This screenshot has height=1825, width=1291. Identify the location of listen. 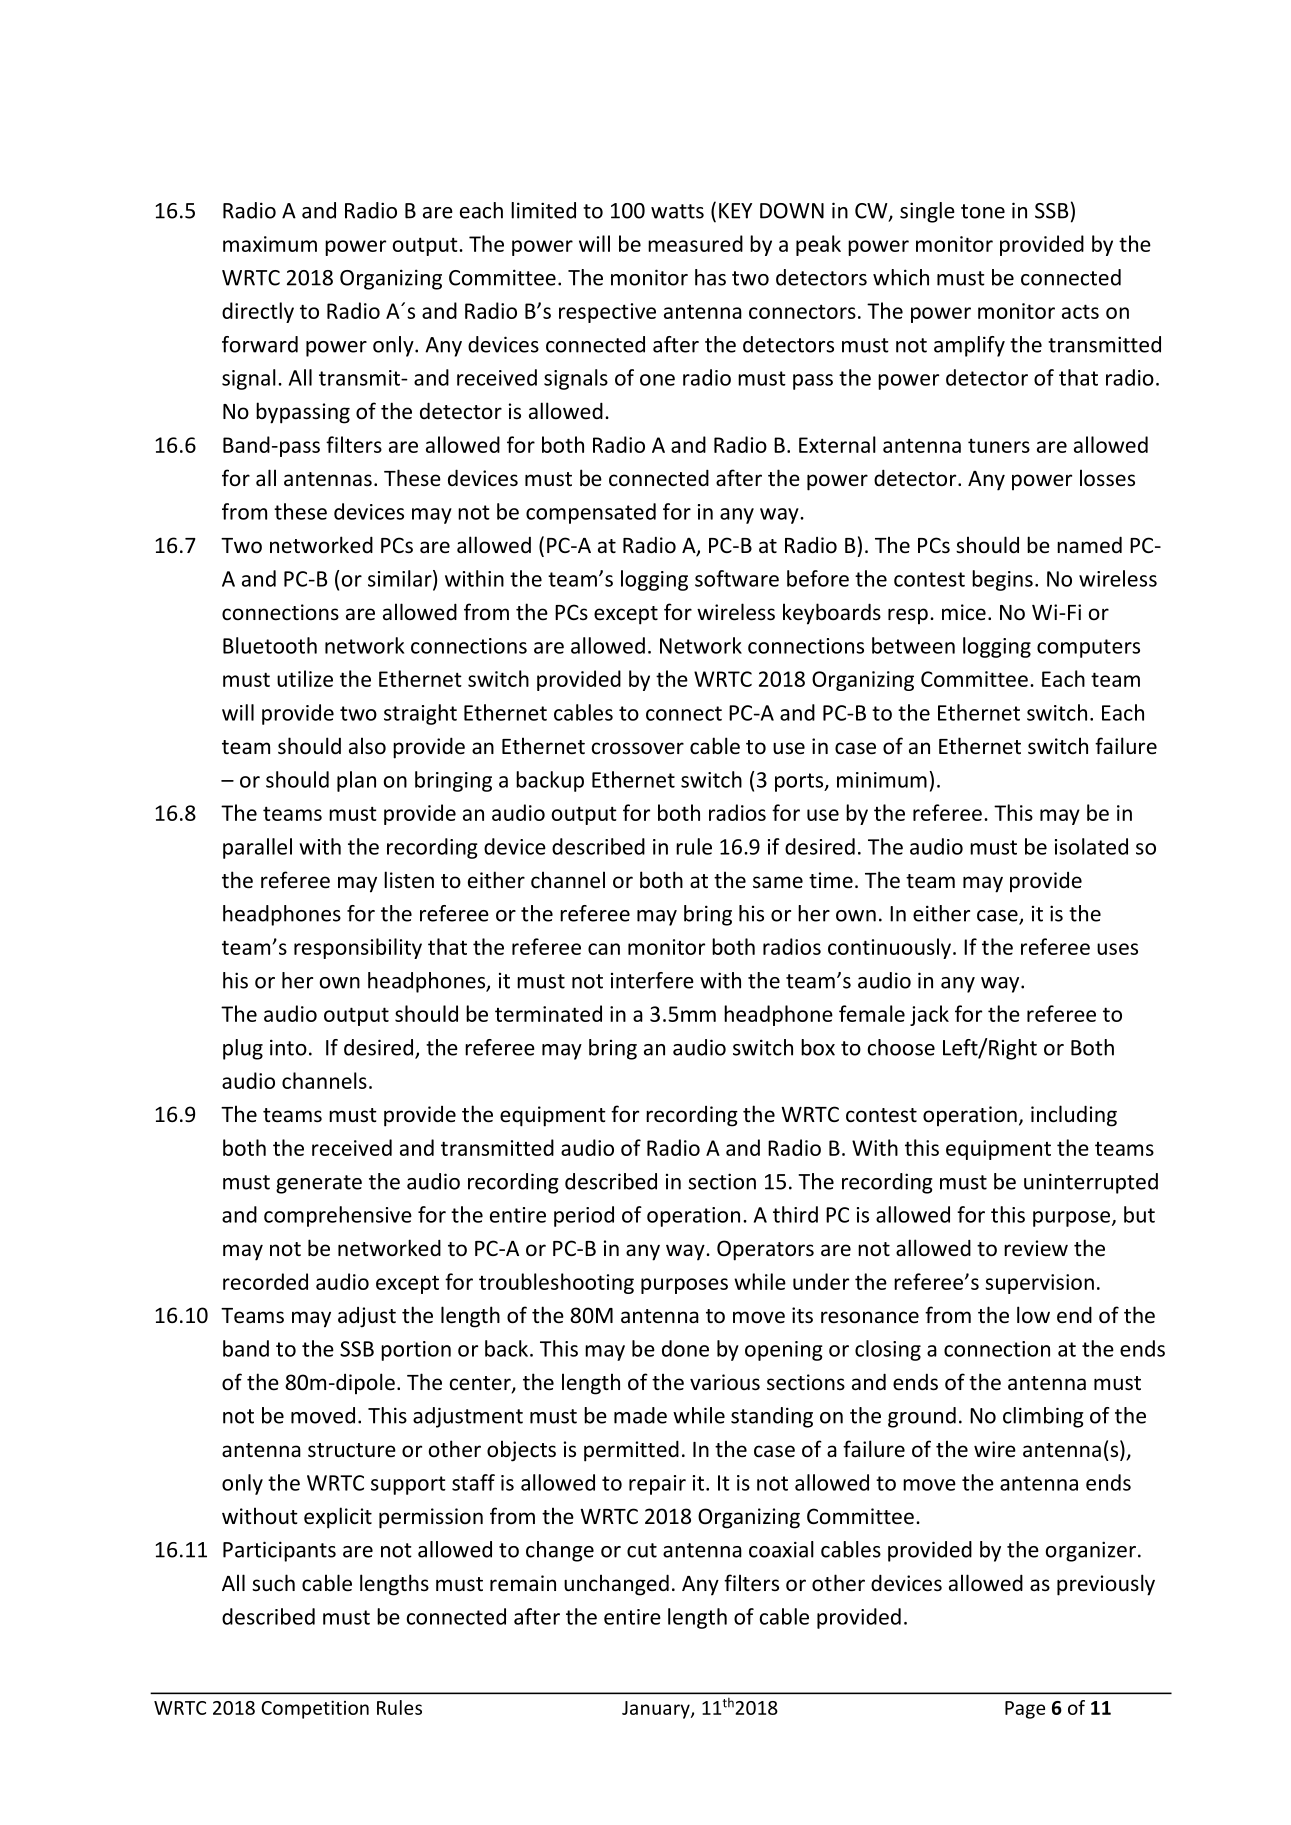
(409, 880).
